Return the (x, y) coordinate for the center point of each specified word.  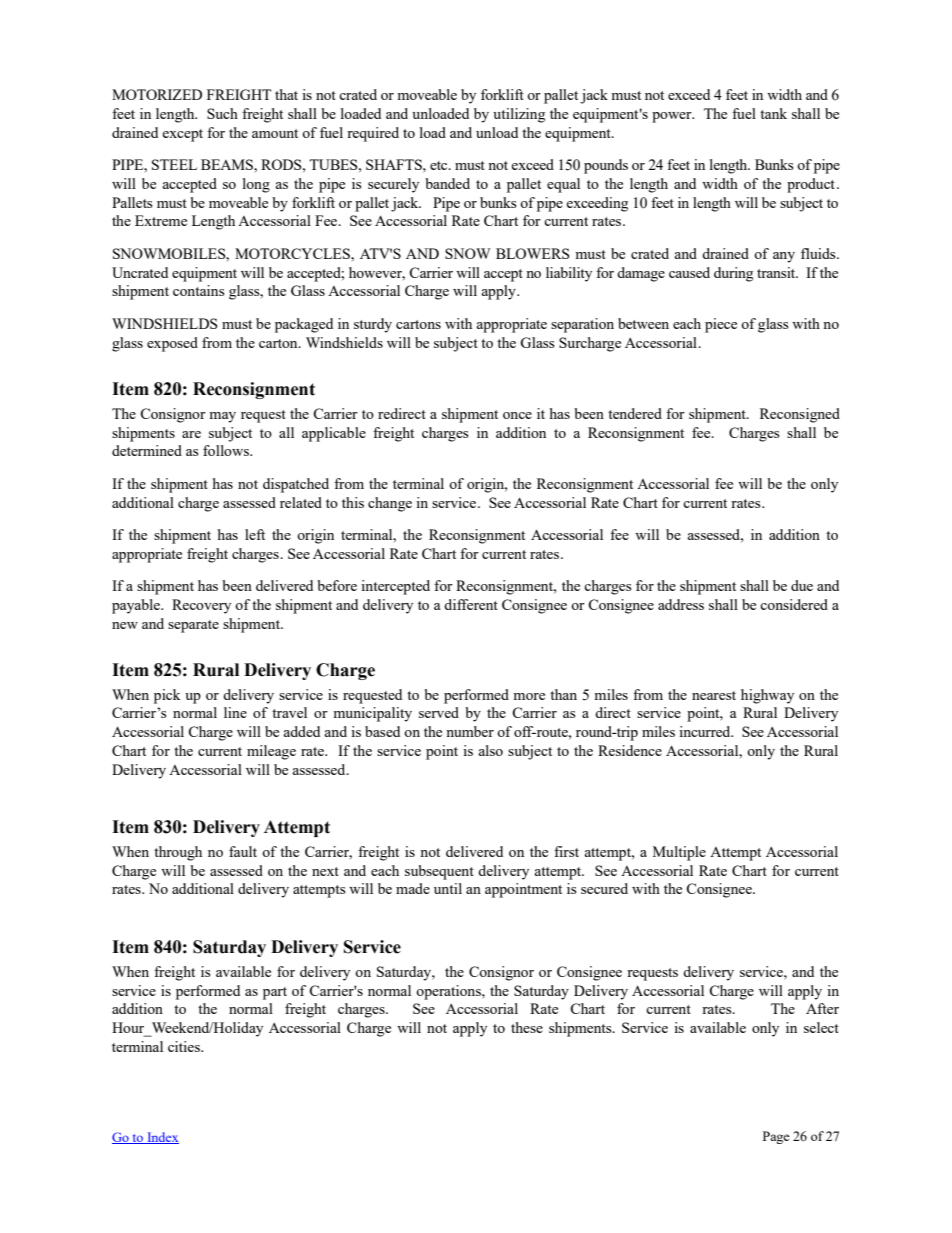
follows (227, 450)
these (527, 1027)
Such (222, 113)
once (517, 415)
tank (773, 113)
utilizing (519, 115)
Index (162, 1138)
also (490, 750)
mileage (271, 752)
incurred (706, 731)
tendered (635, 413)
